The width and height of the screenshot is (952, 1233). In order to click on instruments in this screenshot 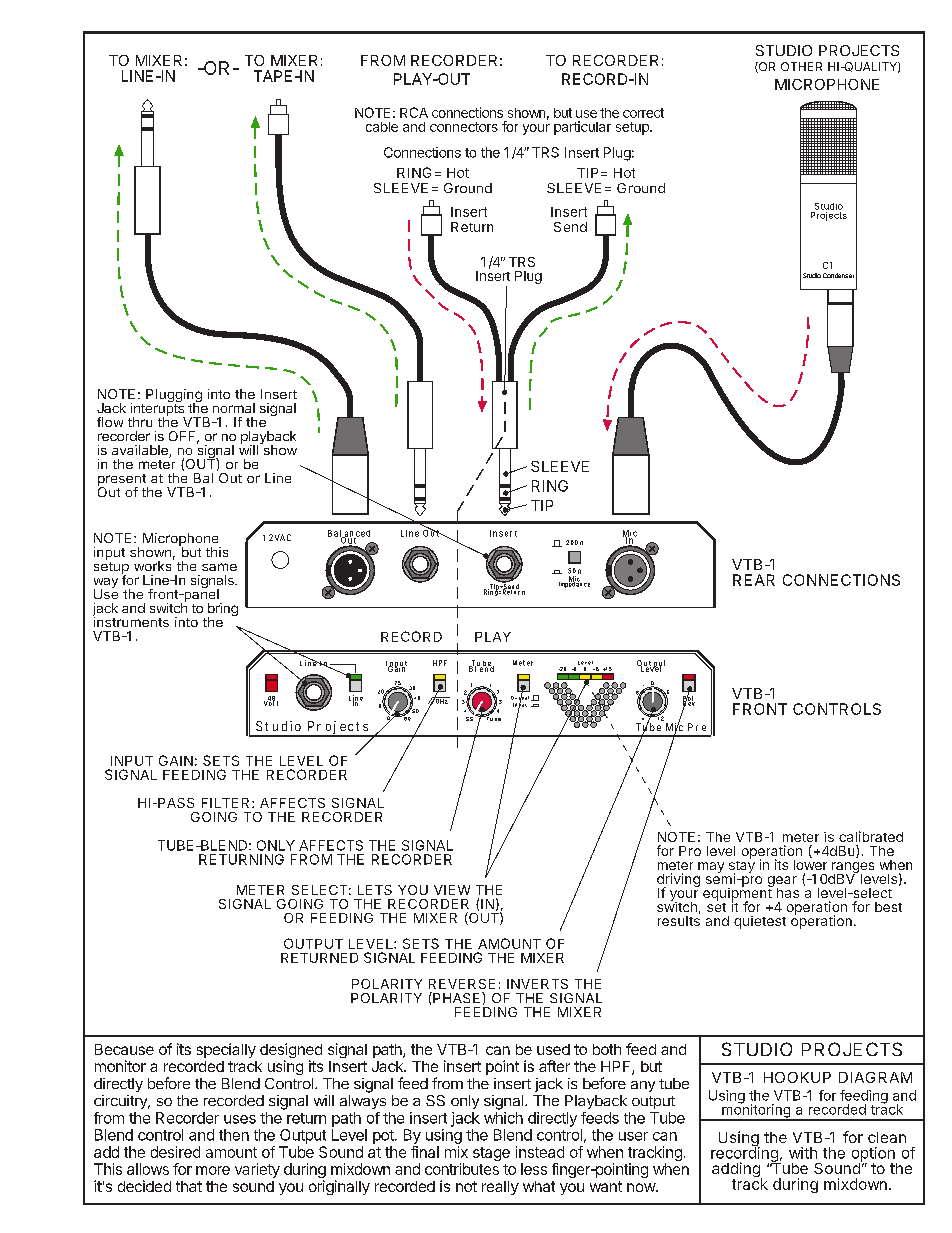, I will do `click(131, 621)`.
